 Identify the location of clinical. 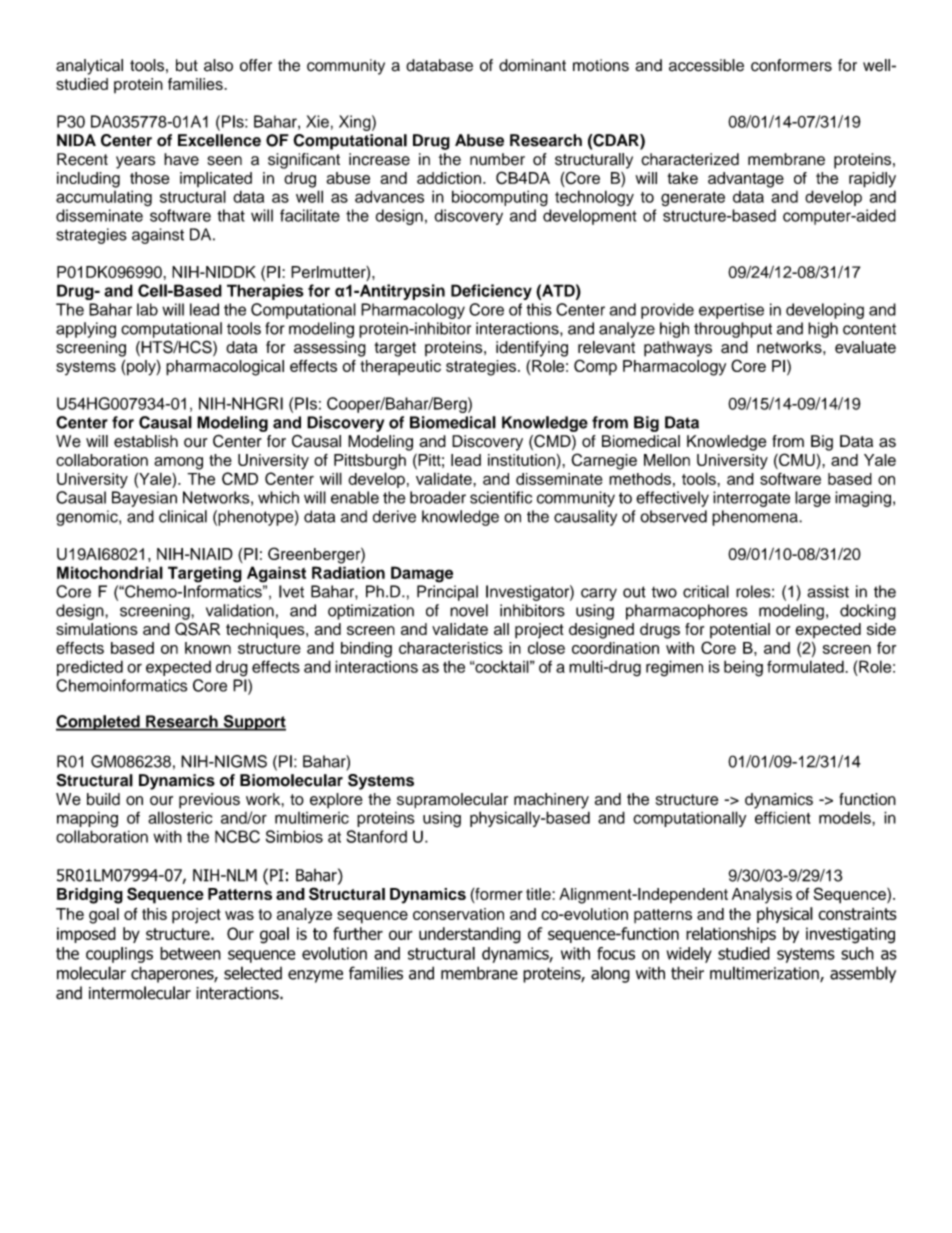
(183, 516).
